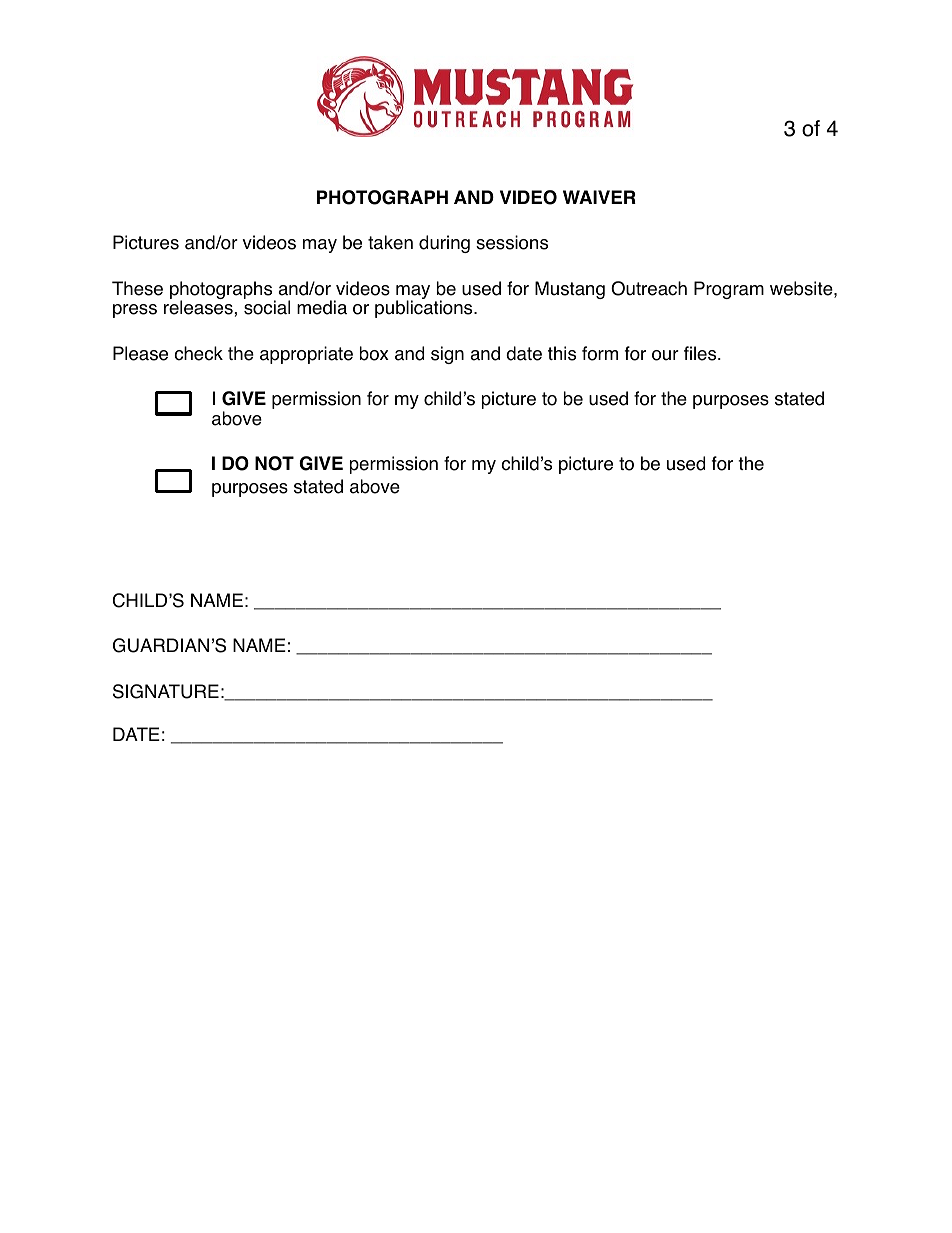 The image size is (952, 1233). Describe the element at coordinates (512, 242) in the image. I see `sessions` at that location.
